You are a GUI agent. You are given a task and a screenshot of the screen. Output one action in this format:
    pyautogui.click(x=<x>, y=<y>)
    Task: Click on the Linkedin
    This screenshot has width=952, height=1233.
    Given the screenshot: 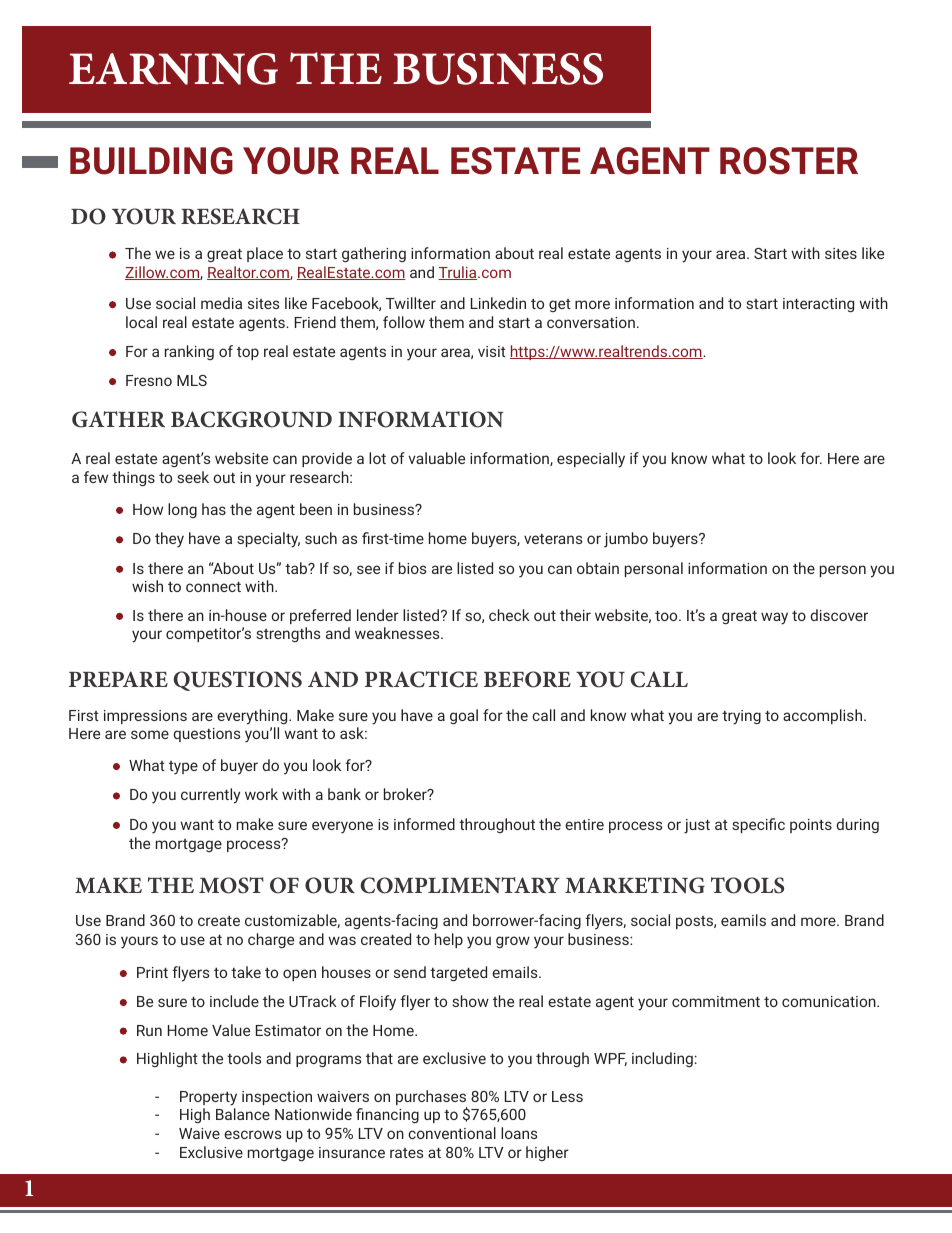 What is the action you would take?
    pyautogui.click(x=498, y=303)
